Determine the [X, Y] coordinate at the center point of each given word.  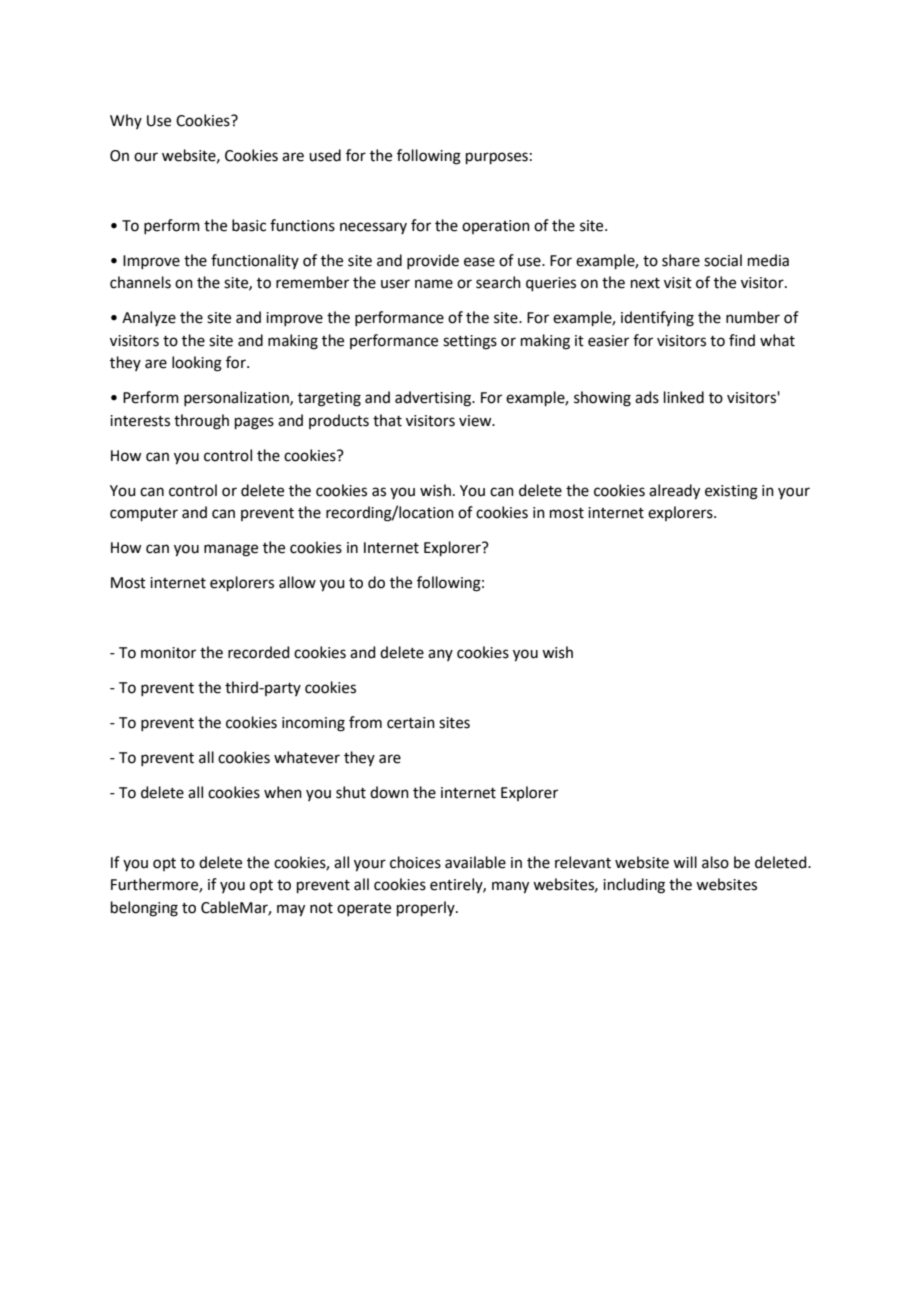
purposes [497, 158]
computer [144, 514]
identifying [657, 319]
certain [411, 723]
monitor [168, 653]
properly [427, 908]
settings [470, 342]
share [681, 260]
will [685, 862]
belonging [144, 909]
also [715, 862]
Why [126, 121]
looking [197, 364]
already [674, 492]
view [476, 421]
